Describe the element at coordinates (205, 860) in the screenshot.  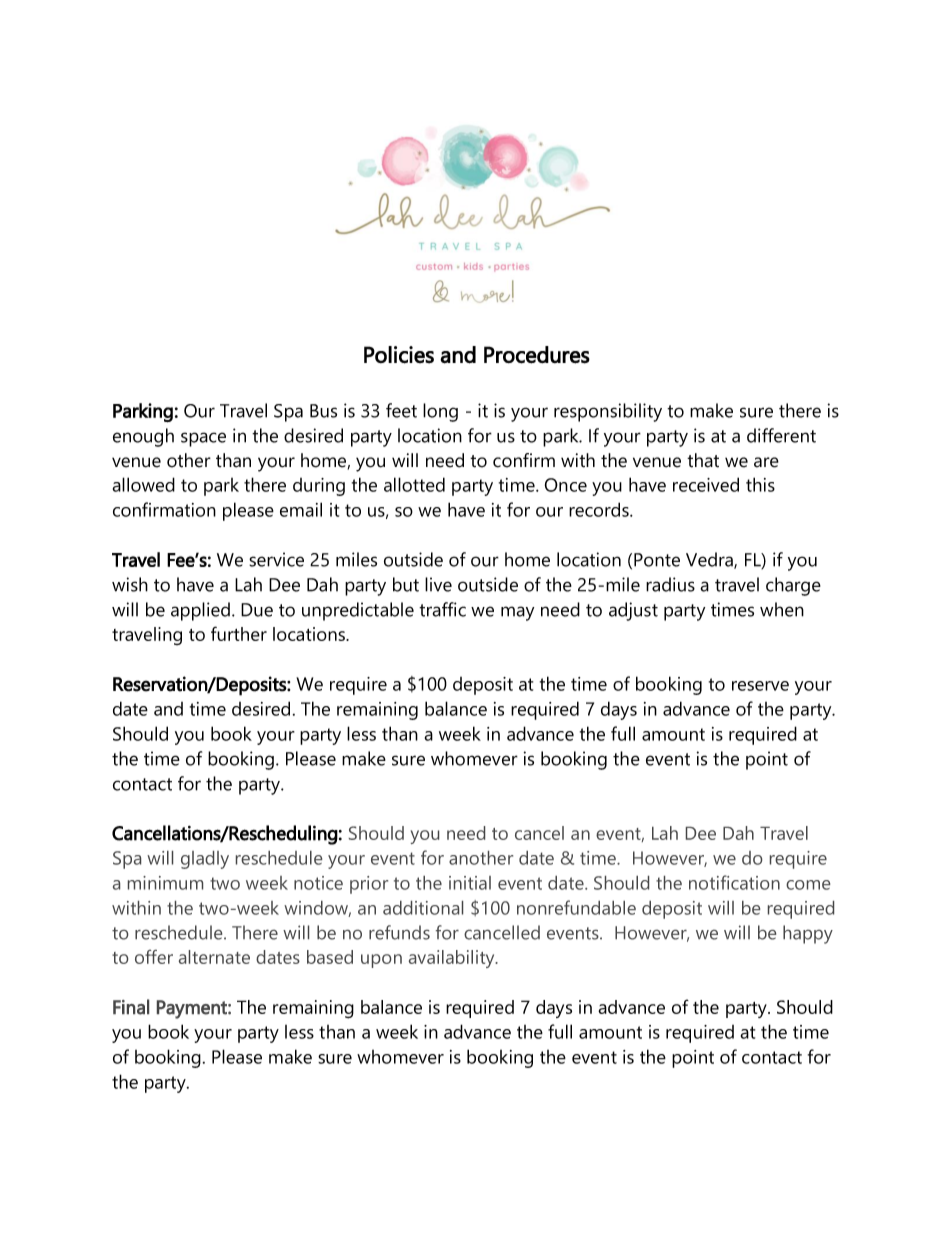
I see `gladly` at that location.
